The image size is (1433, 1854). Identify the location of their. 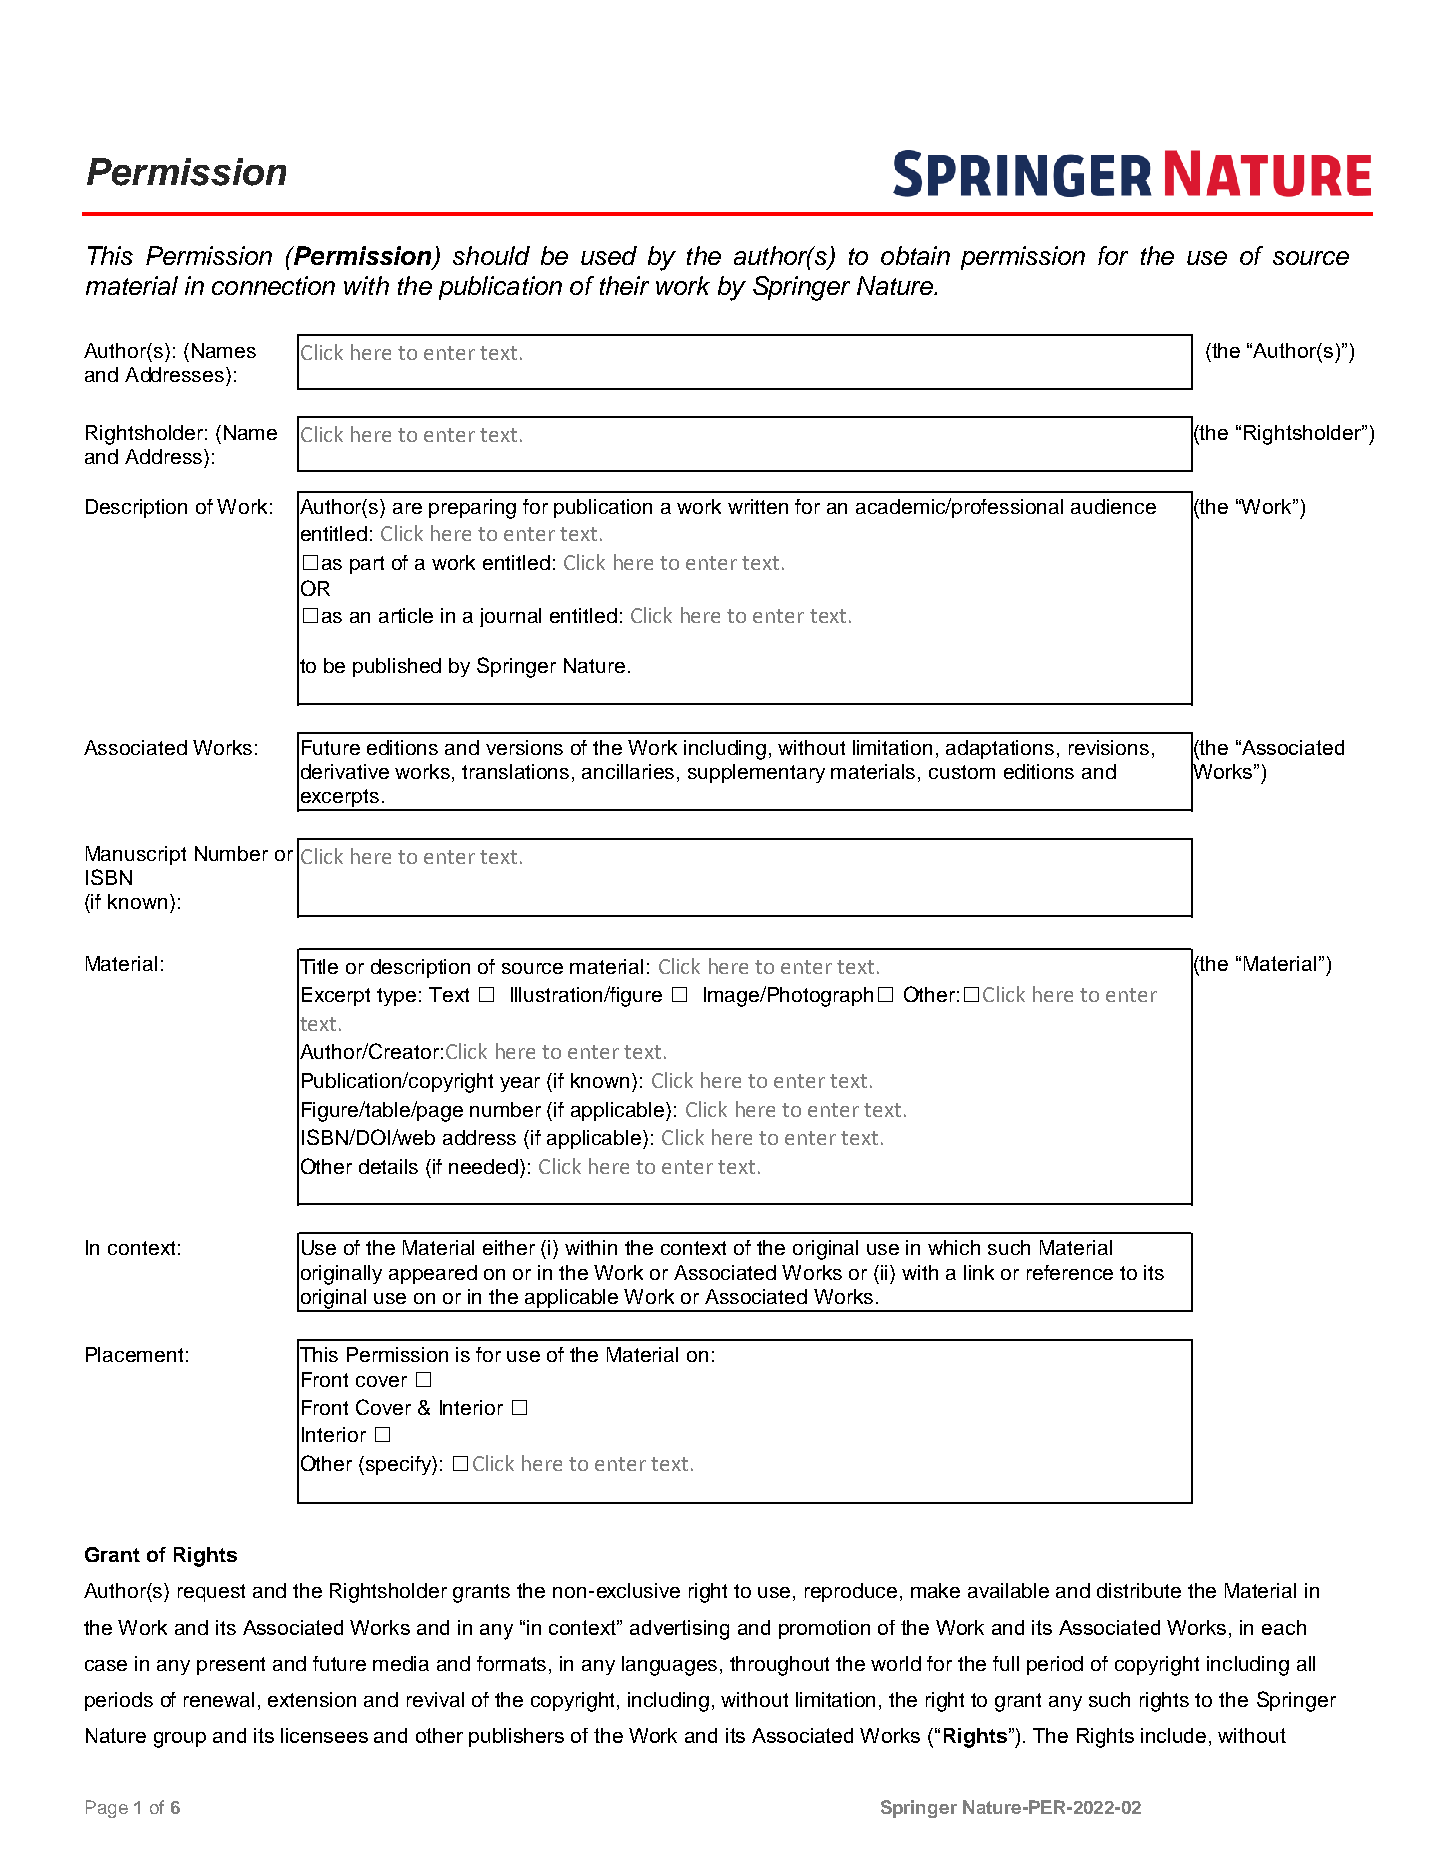
(624, 285).
